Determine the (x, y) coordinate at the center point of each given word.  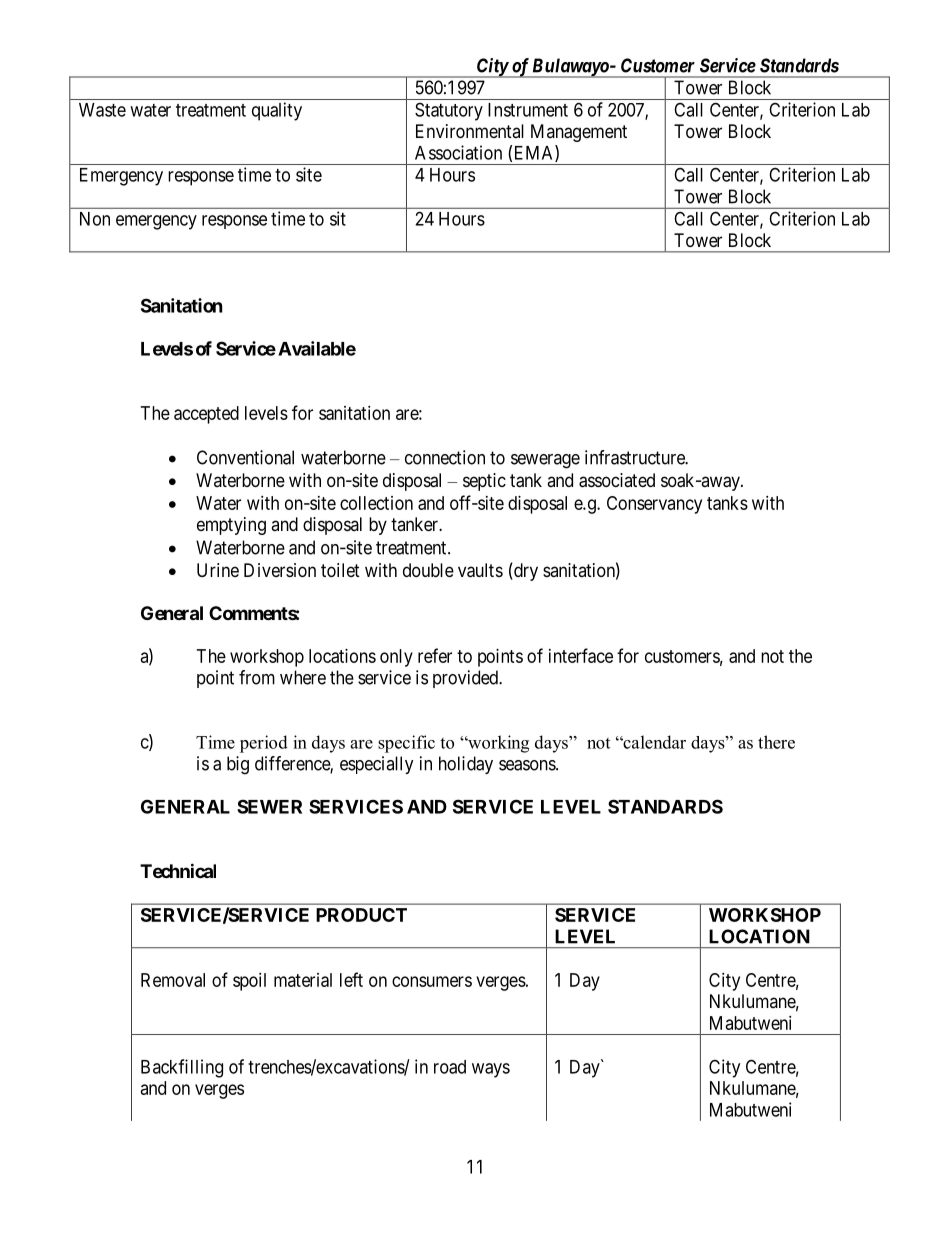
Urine (218, 570)
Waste (102, 110)
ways (491, 1070)
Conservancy (654, 505)
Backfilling (182, 1068)
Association (458, 152)
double (428, 570)
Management (579, 133)
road (450, 1067)
